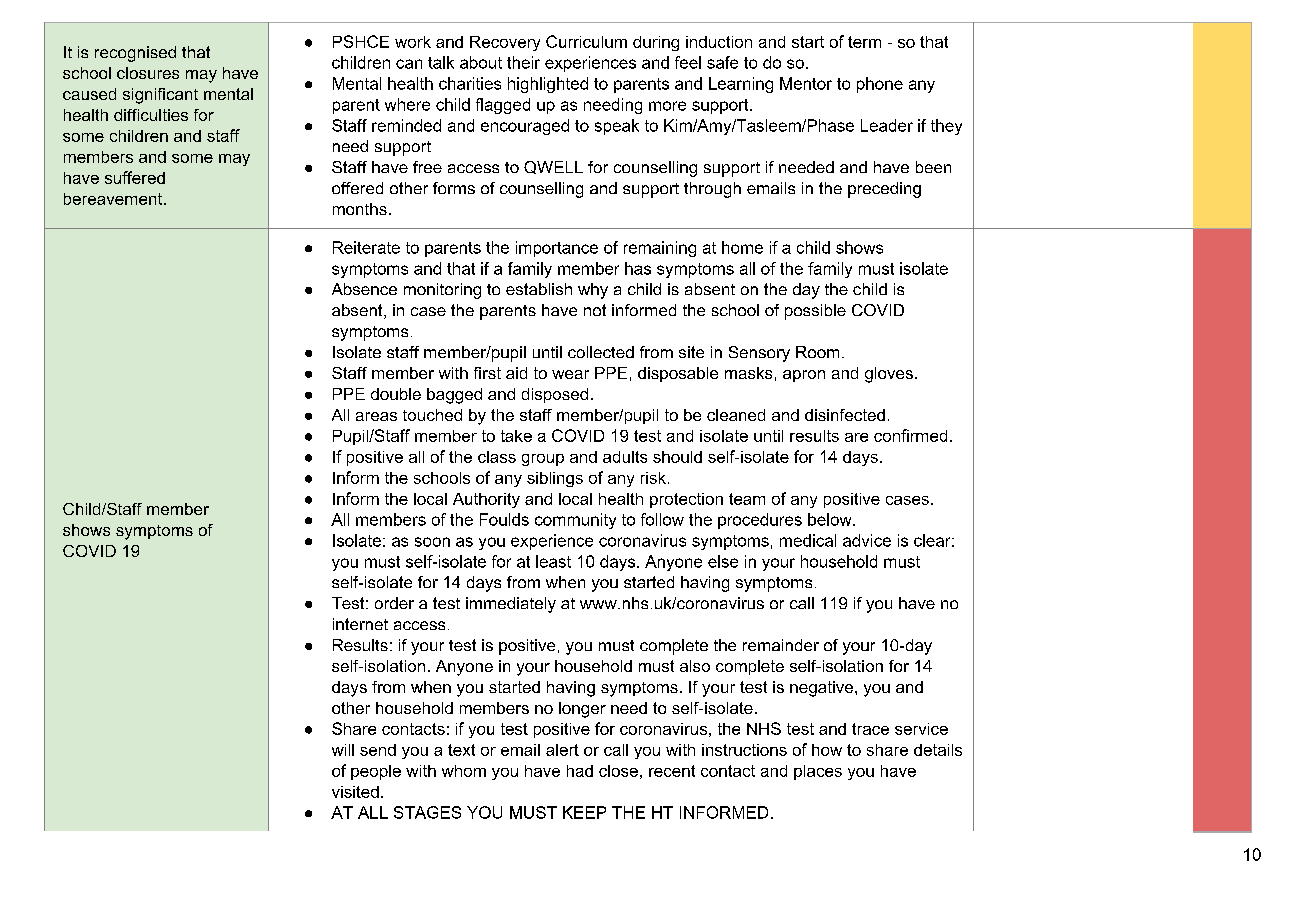  I want to click on Learning, so click(741, 85).
